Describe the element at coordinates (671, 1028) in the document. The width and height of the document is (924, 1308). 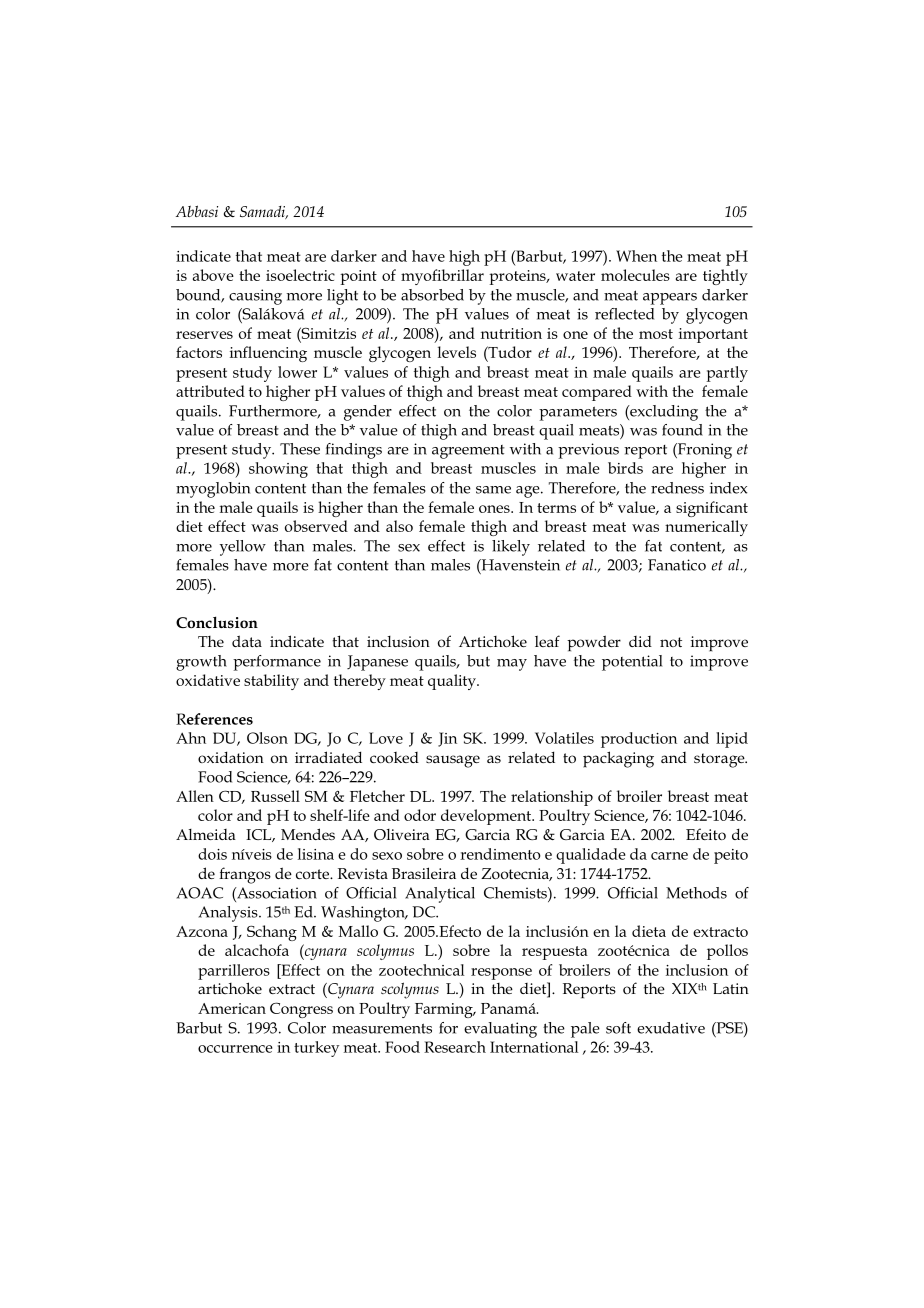
I see `exudative` at that location.
